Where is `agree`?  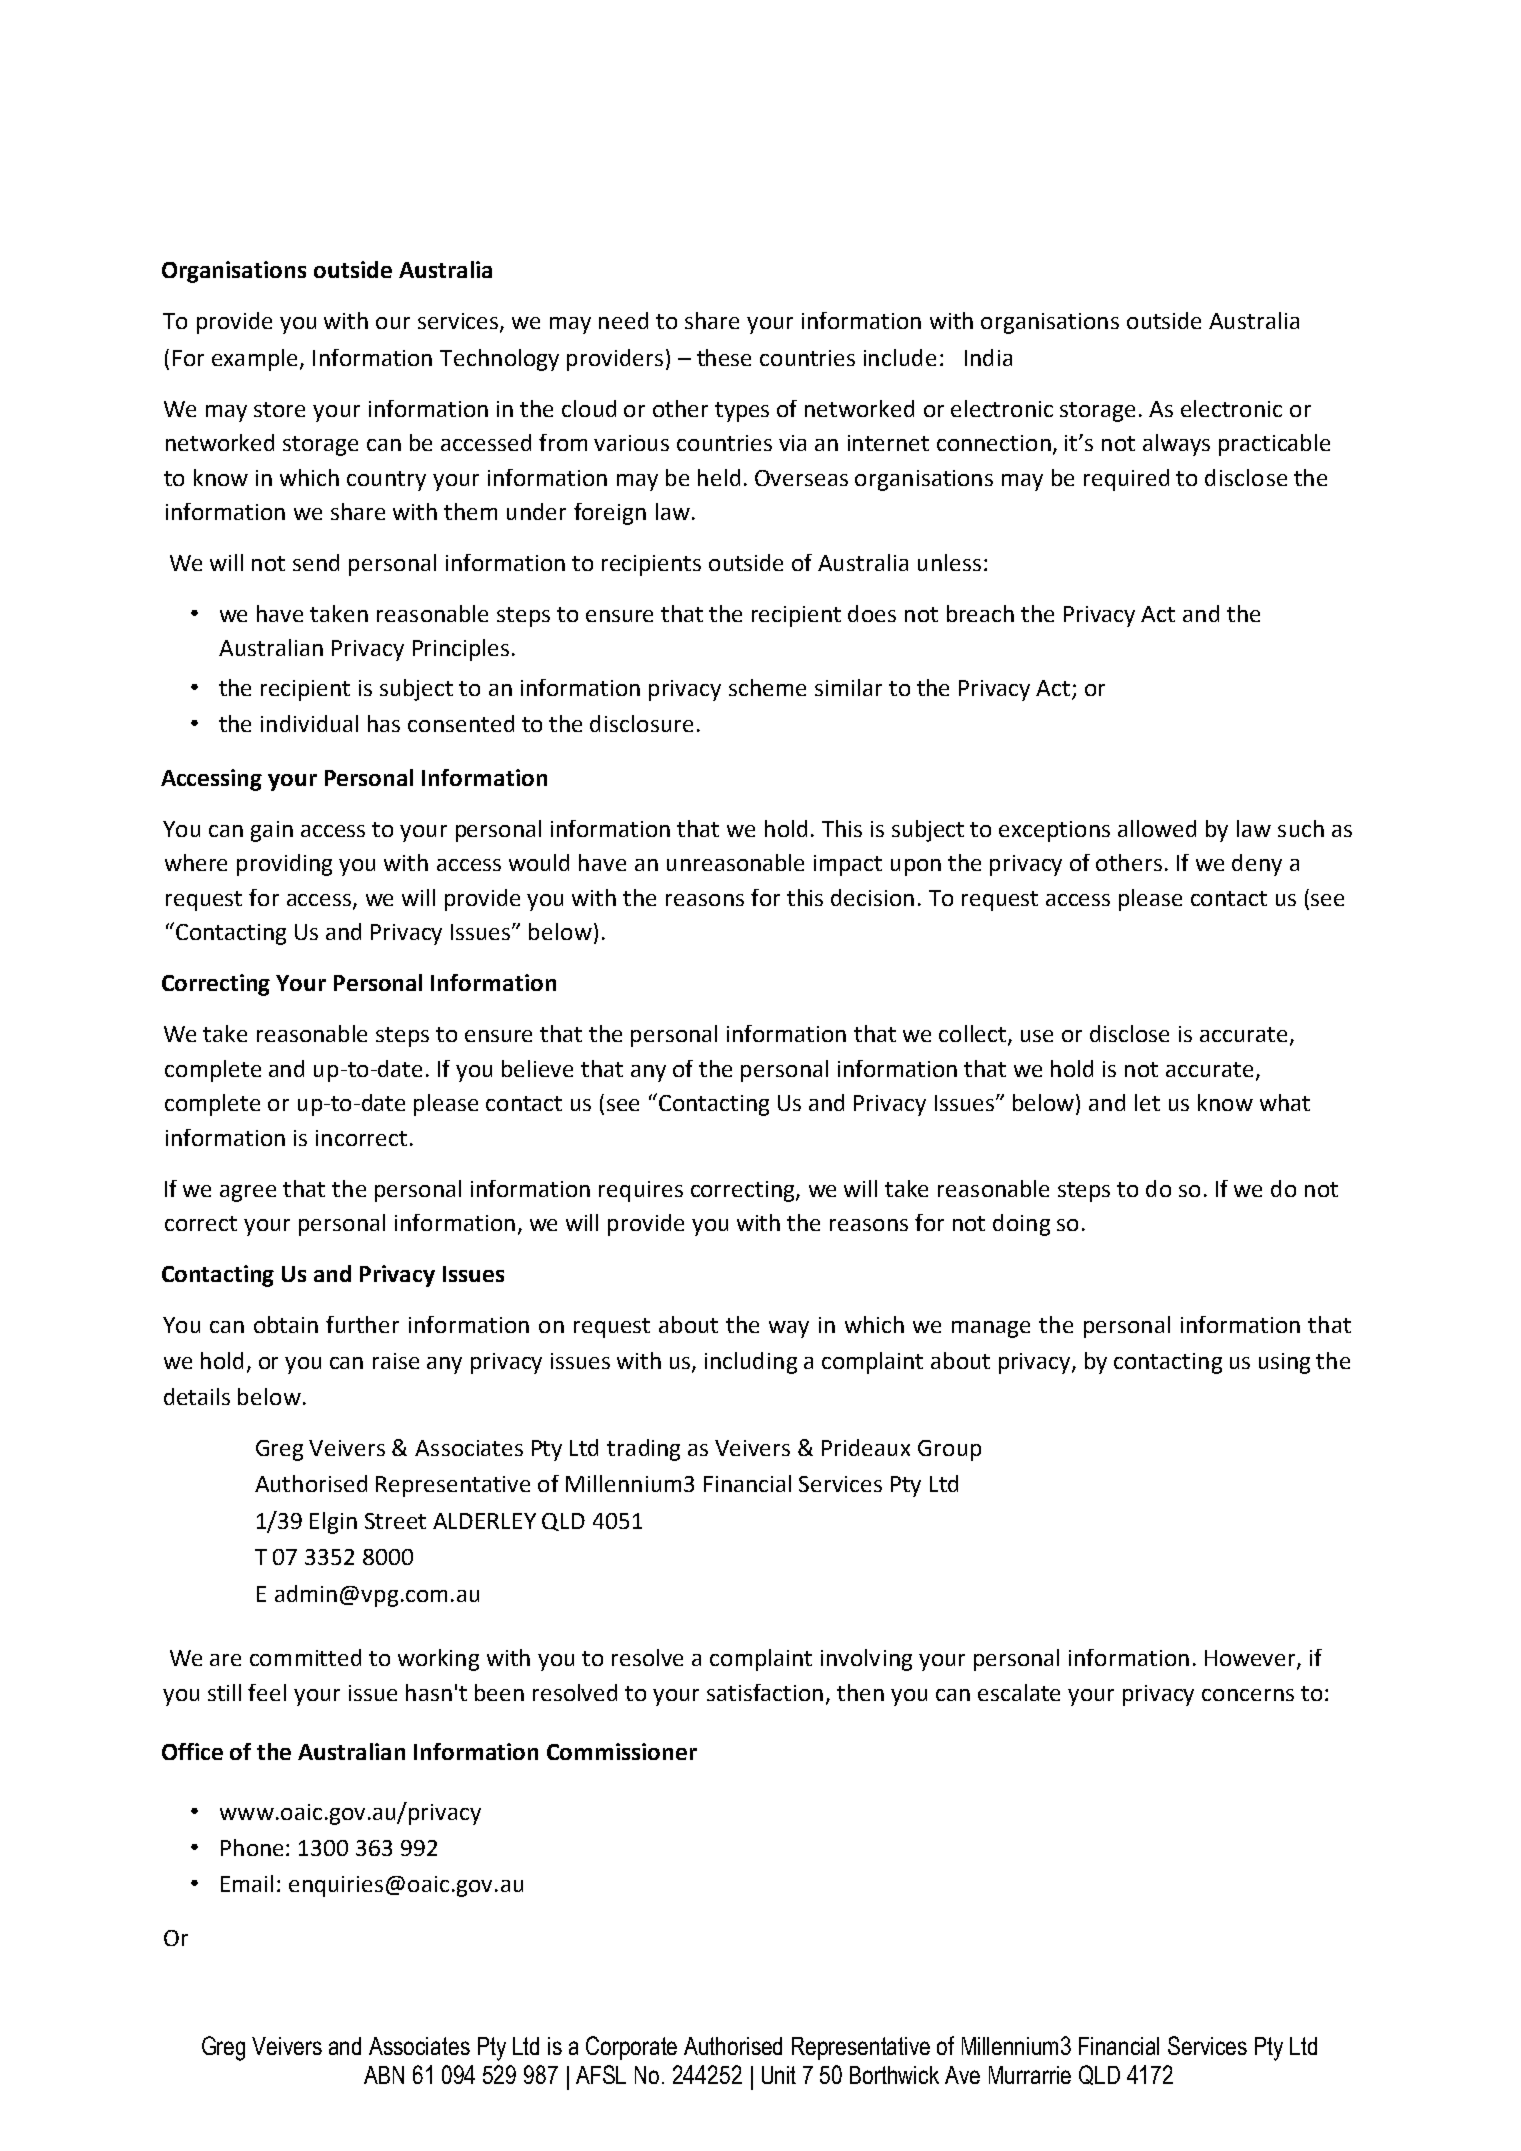
agree is located at coordinates (248, 1193).
